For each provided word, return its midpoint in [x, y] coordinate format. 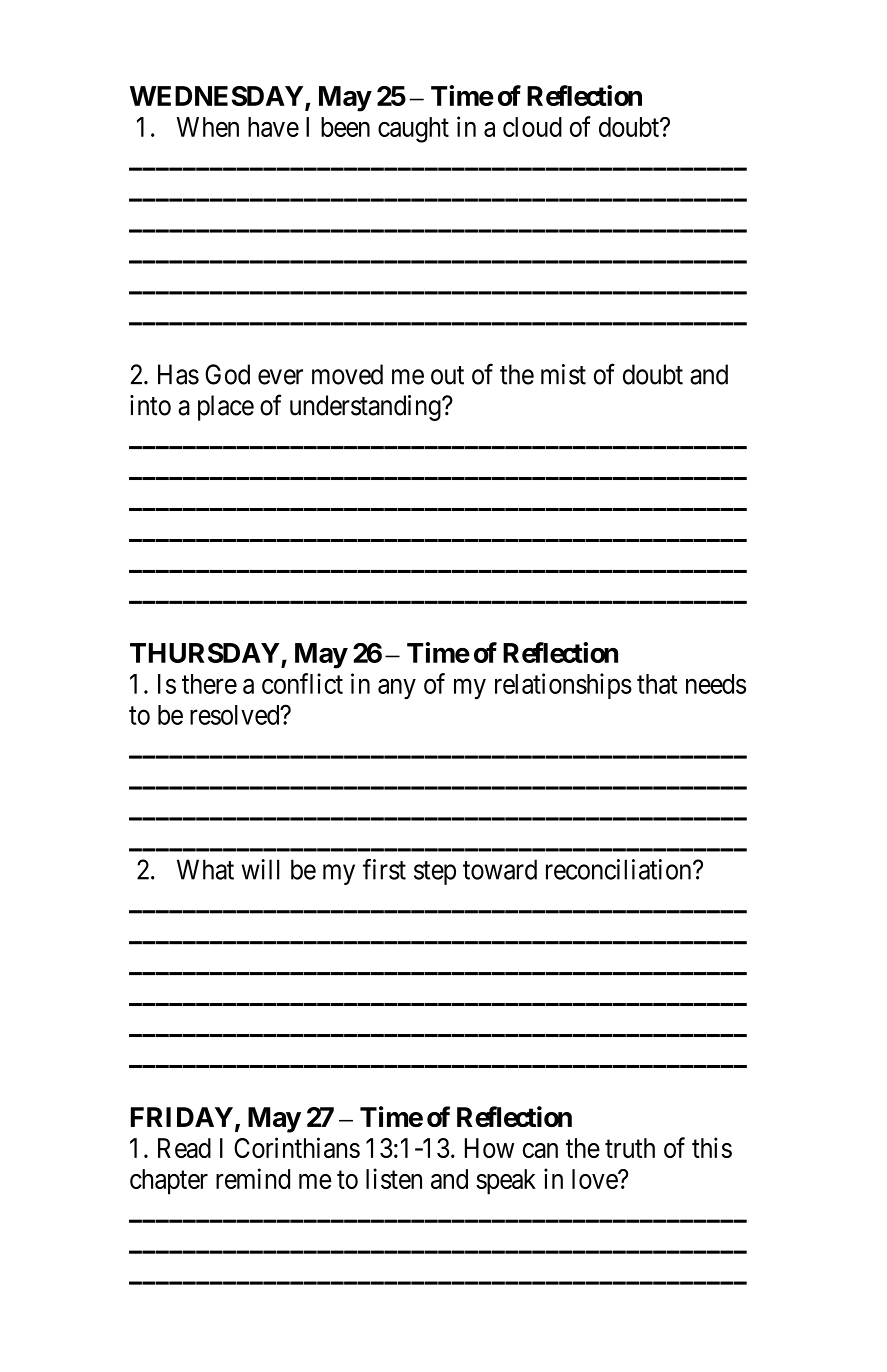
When [208, 127]
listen [394, 1178]
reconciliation [620, 869]
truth [630, 1148]
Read [184, 1148]
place [226, 408]
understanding [366, 408]
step [435, 873]
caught [413, 130]
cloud [532, 127]
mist [563, 374]
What [205, 869]
